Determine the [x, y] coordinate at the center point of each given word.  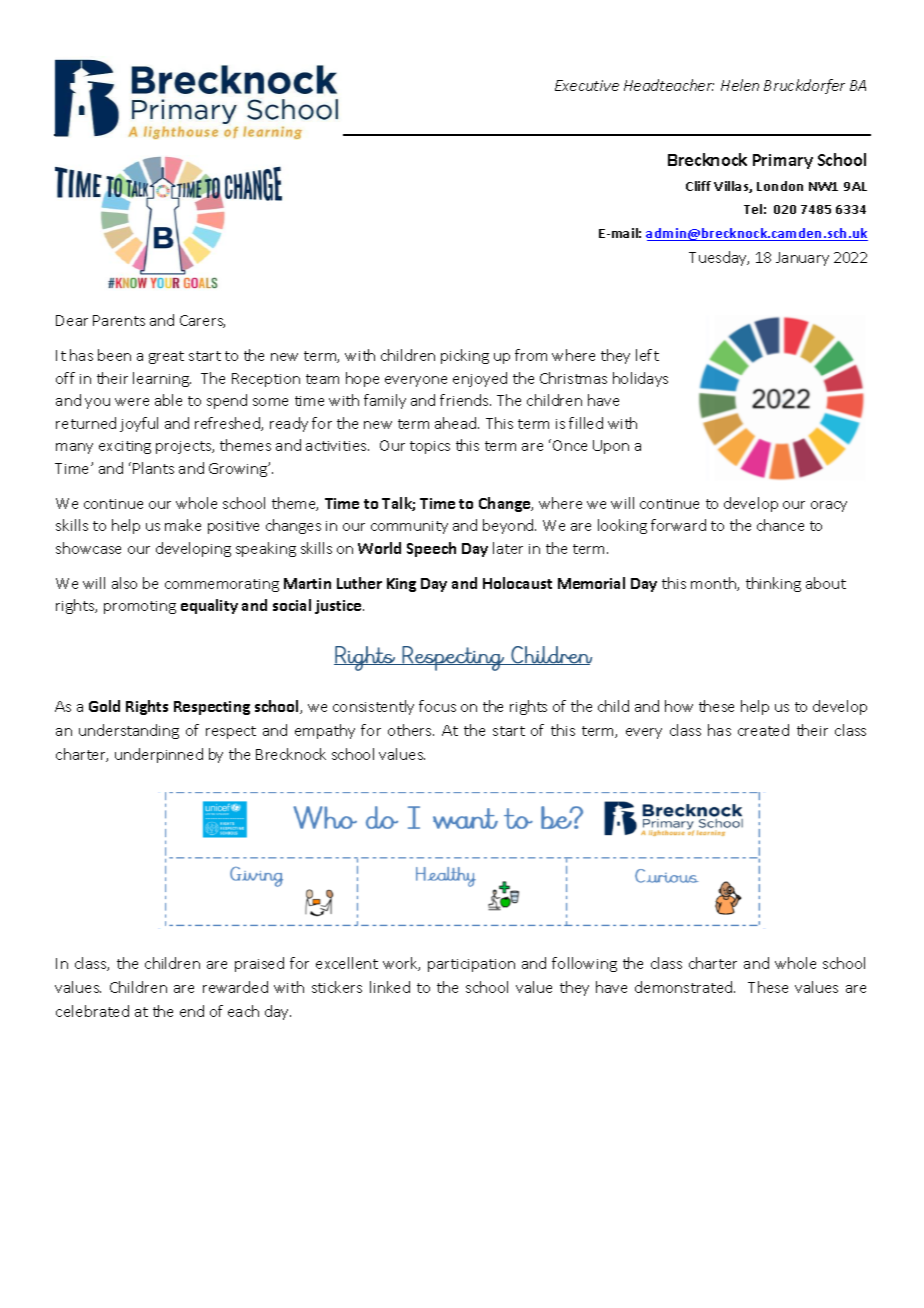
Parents [119, 320]
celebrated [92, 1011]
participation [471, 965]
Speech [431, 549]
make [183, 525]
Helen [740, 85]
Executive [587, 85]
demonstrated [685, 987]
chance [780, 525]
